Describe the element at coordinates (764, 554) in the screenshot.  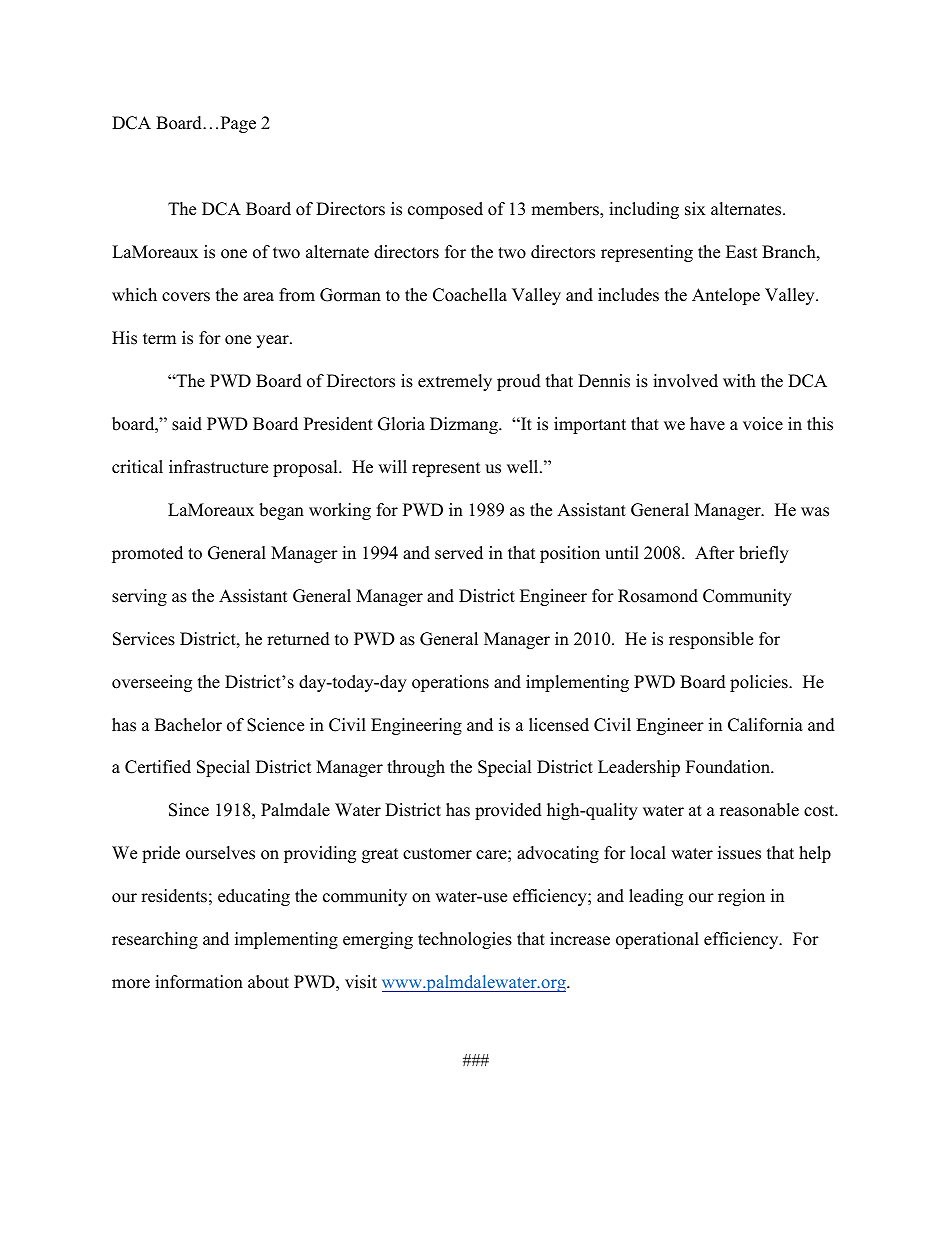
I see `briefly` at that location.
